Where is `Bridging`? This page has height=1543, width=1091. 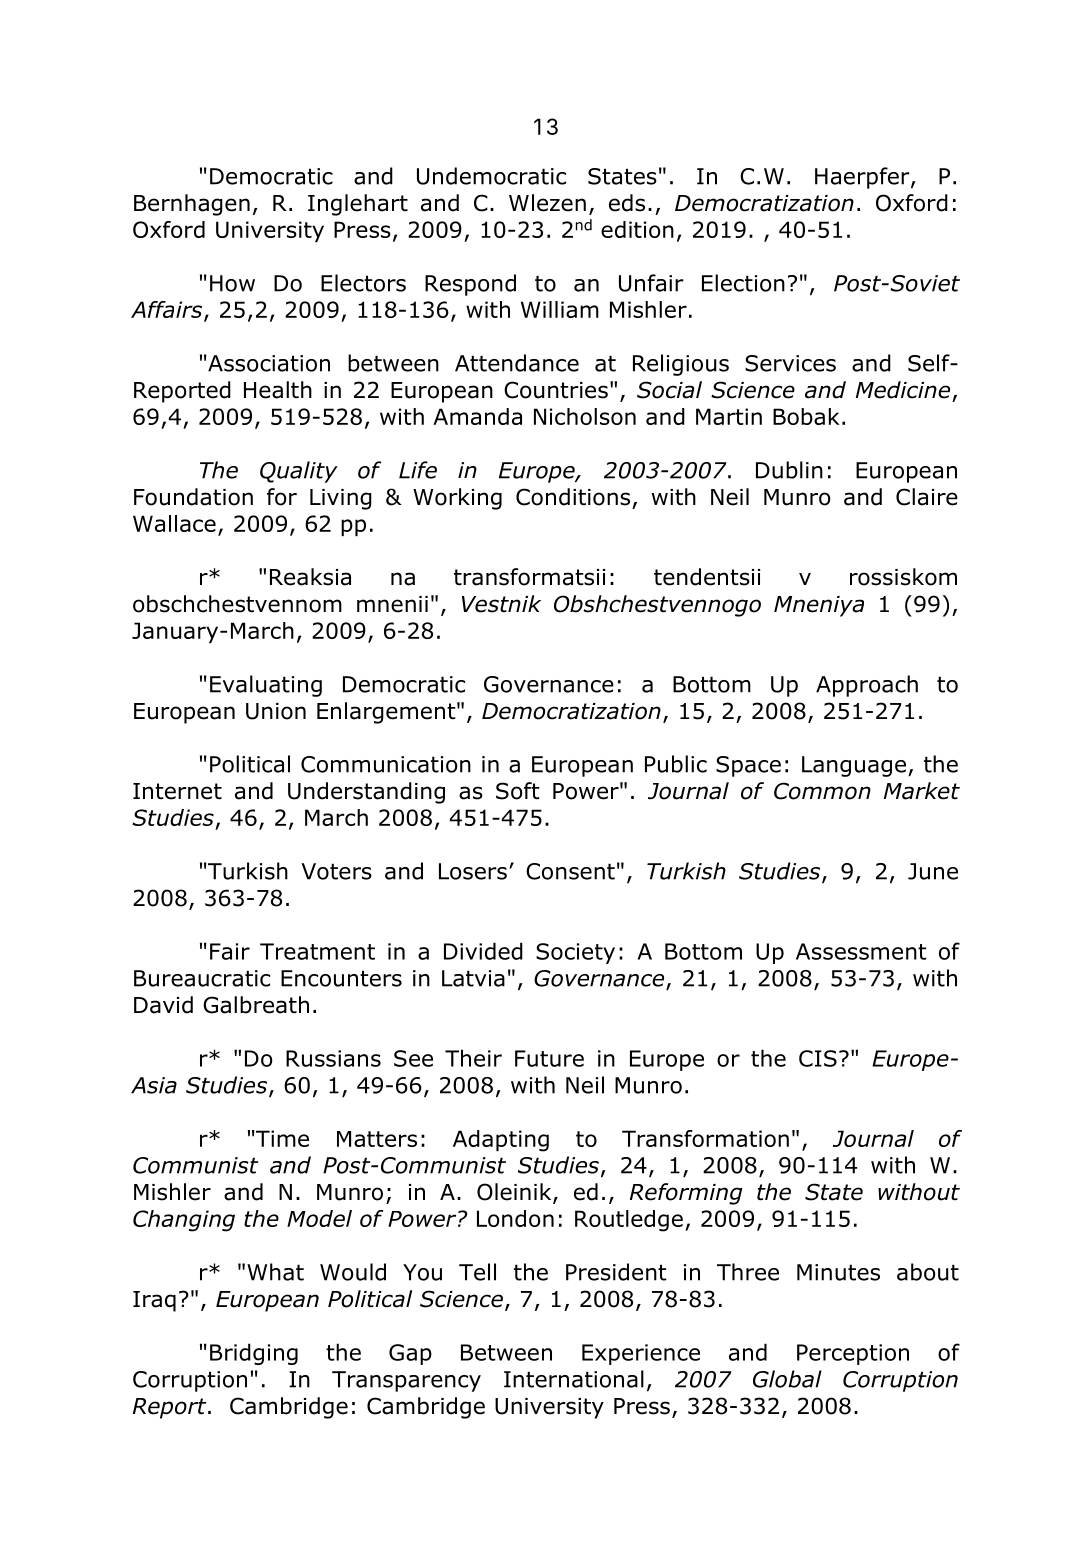 Bridging is located at coordinates (254, 1354).
